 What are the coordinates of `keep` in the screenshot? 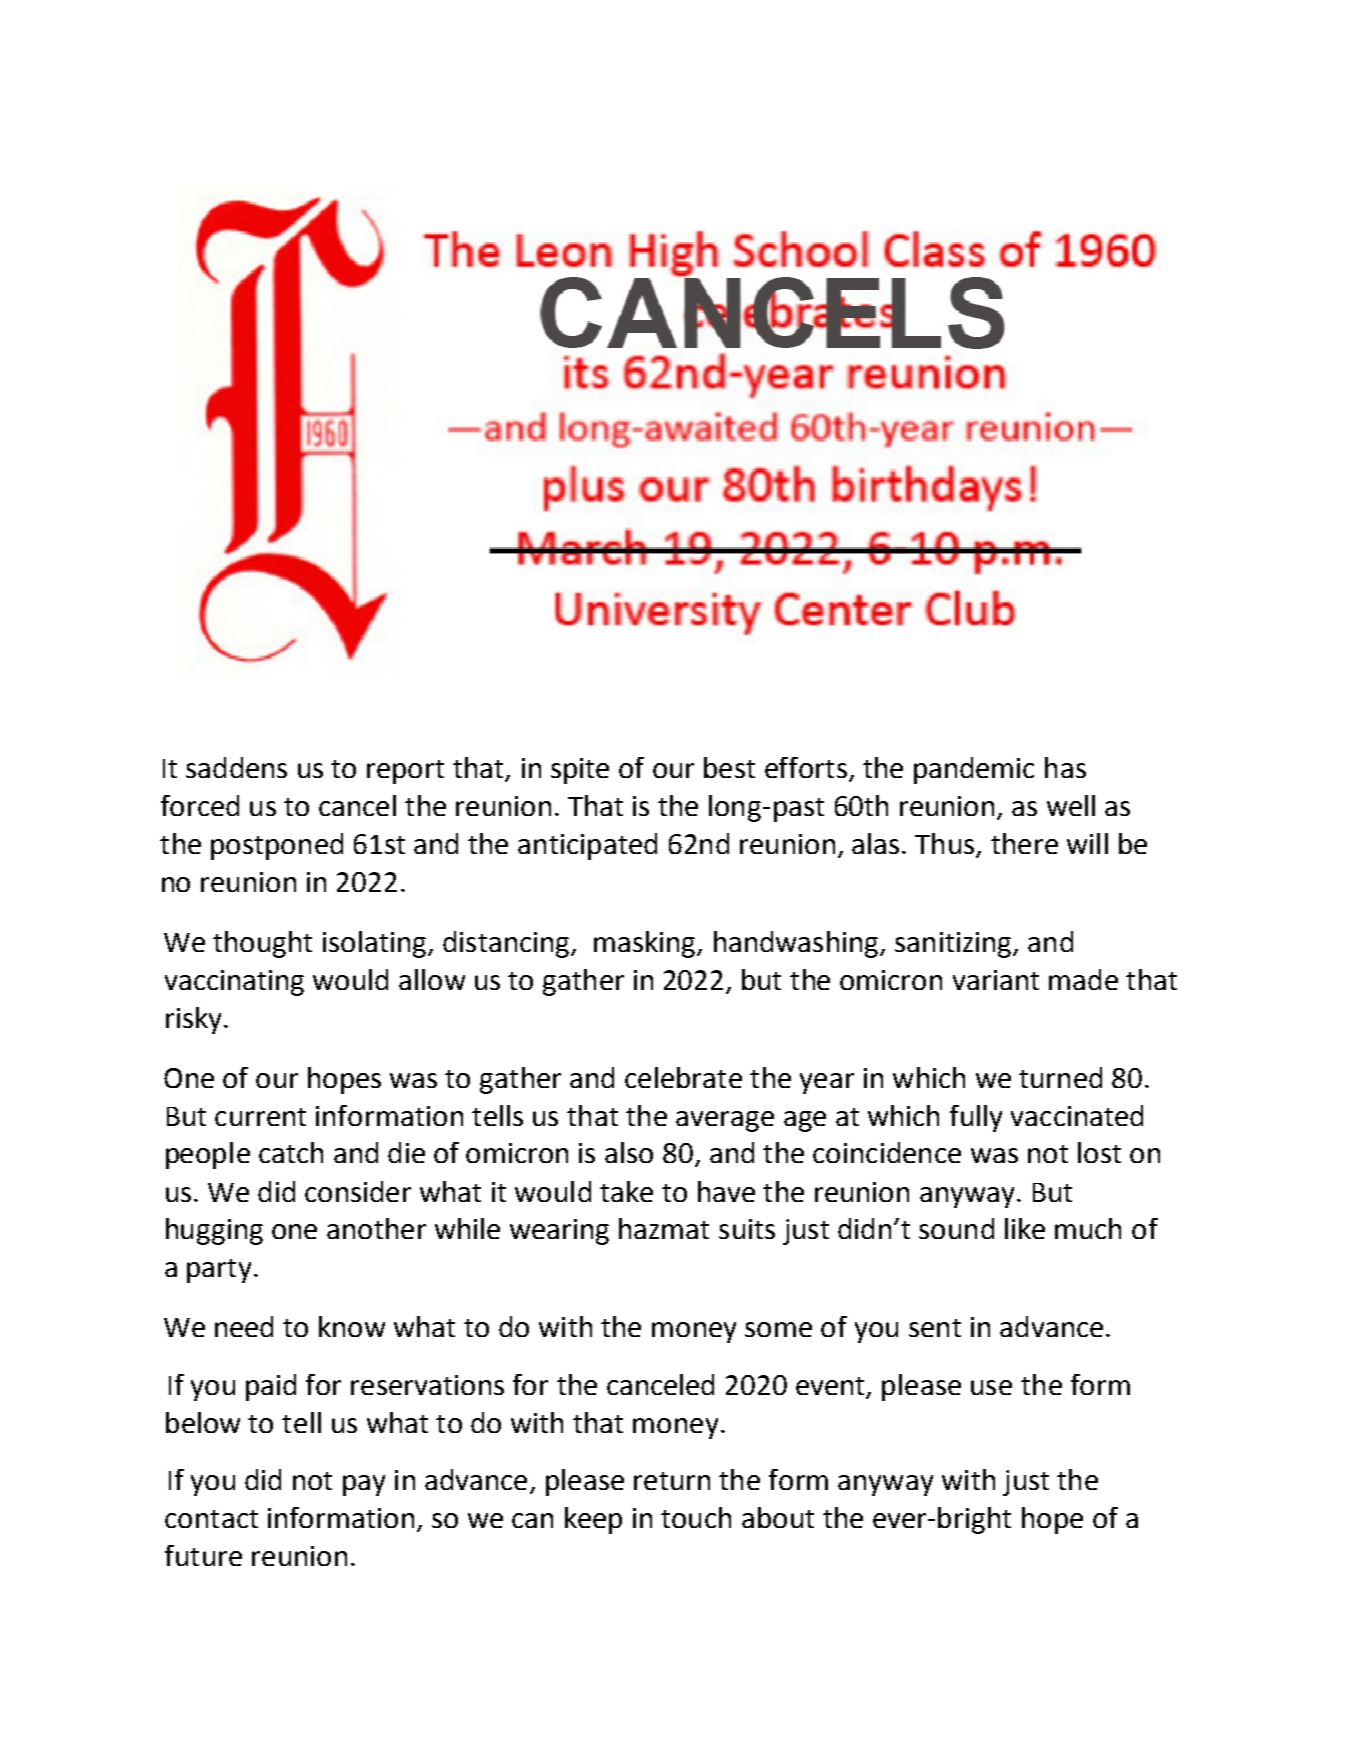 It's located at (593, 1520).
